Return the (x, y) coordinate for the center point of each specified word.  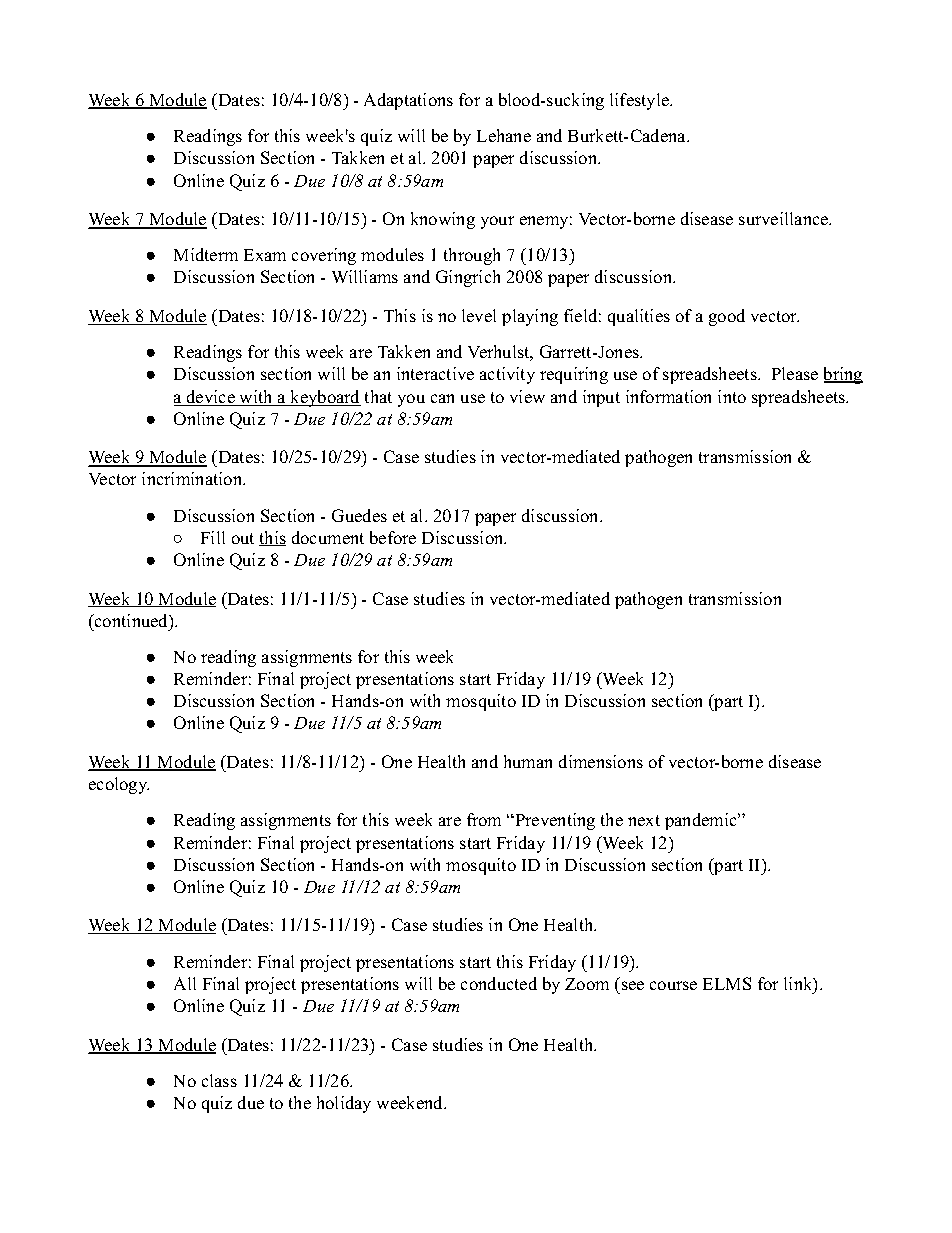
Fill (213, 537)
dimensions (601, 761)
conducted (499, 983)
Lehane (504, 135)
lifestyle (640, 101)
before (393, 537)
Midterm (206, 254)
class (219, 1080)
